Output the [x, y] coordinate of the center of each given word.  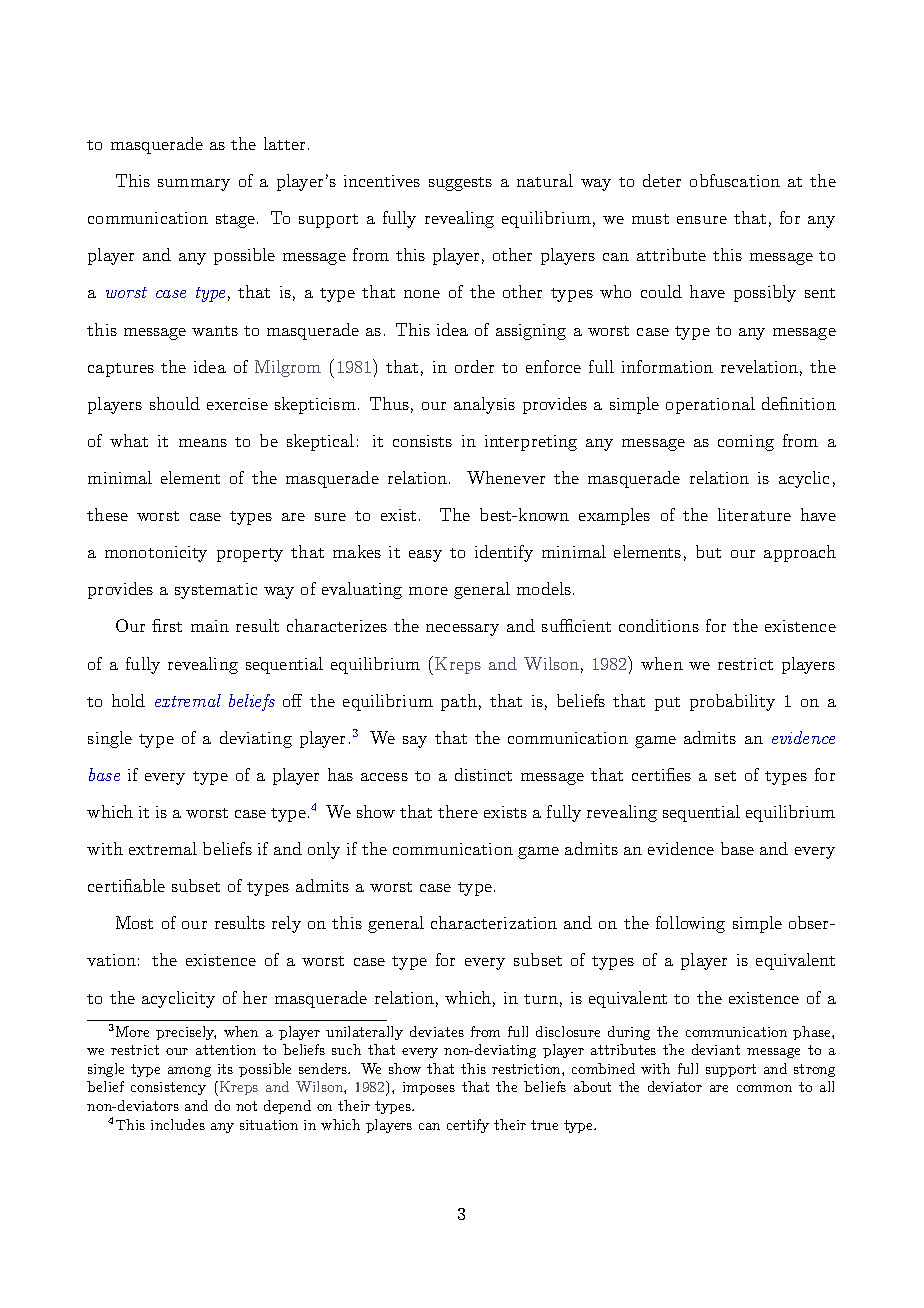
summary [194, 185]
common [764, 1088]
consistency [168, 1088]
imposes [429, 1088]
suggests [460, 184]
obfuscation [735, 180]
